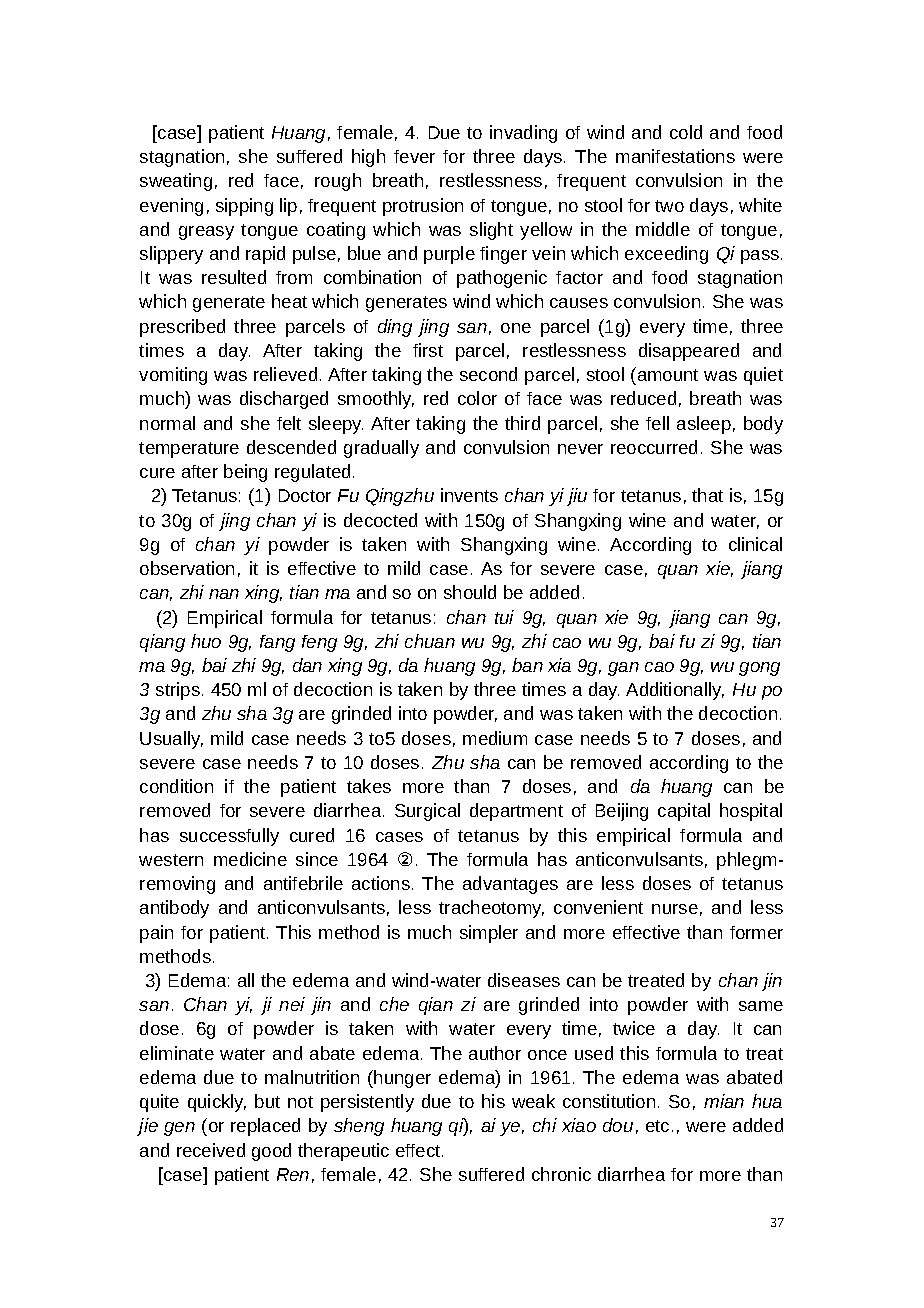 Image resolution: width=924 pixels, height=1308 pixels. What do you see at coordinates (657, 1126) in the screenshot?
I see `etc` at bounding box center [657, 1126].
